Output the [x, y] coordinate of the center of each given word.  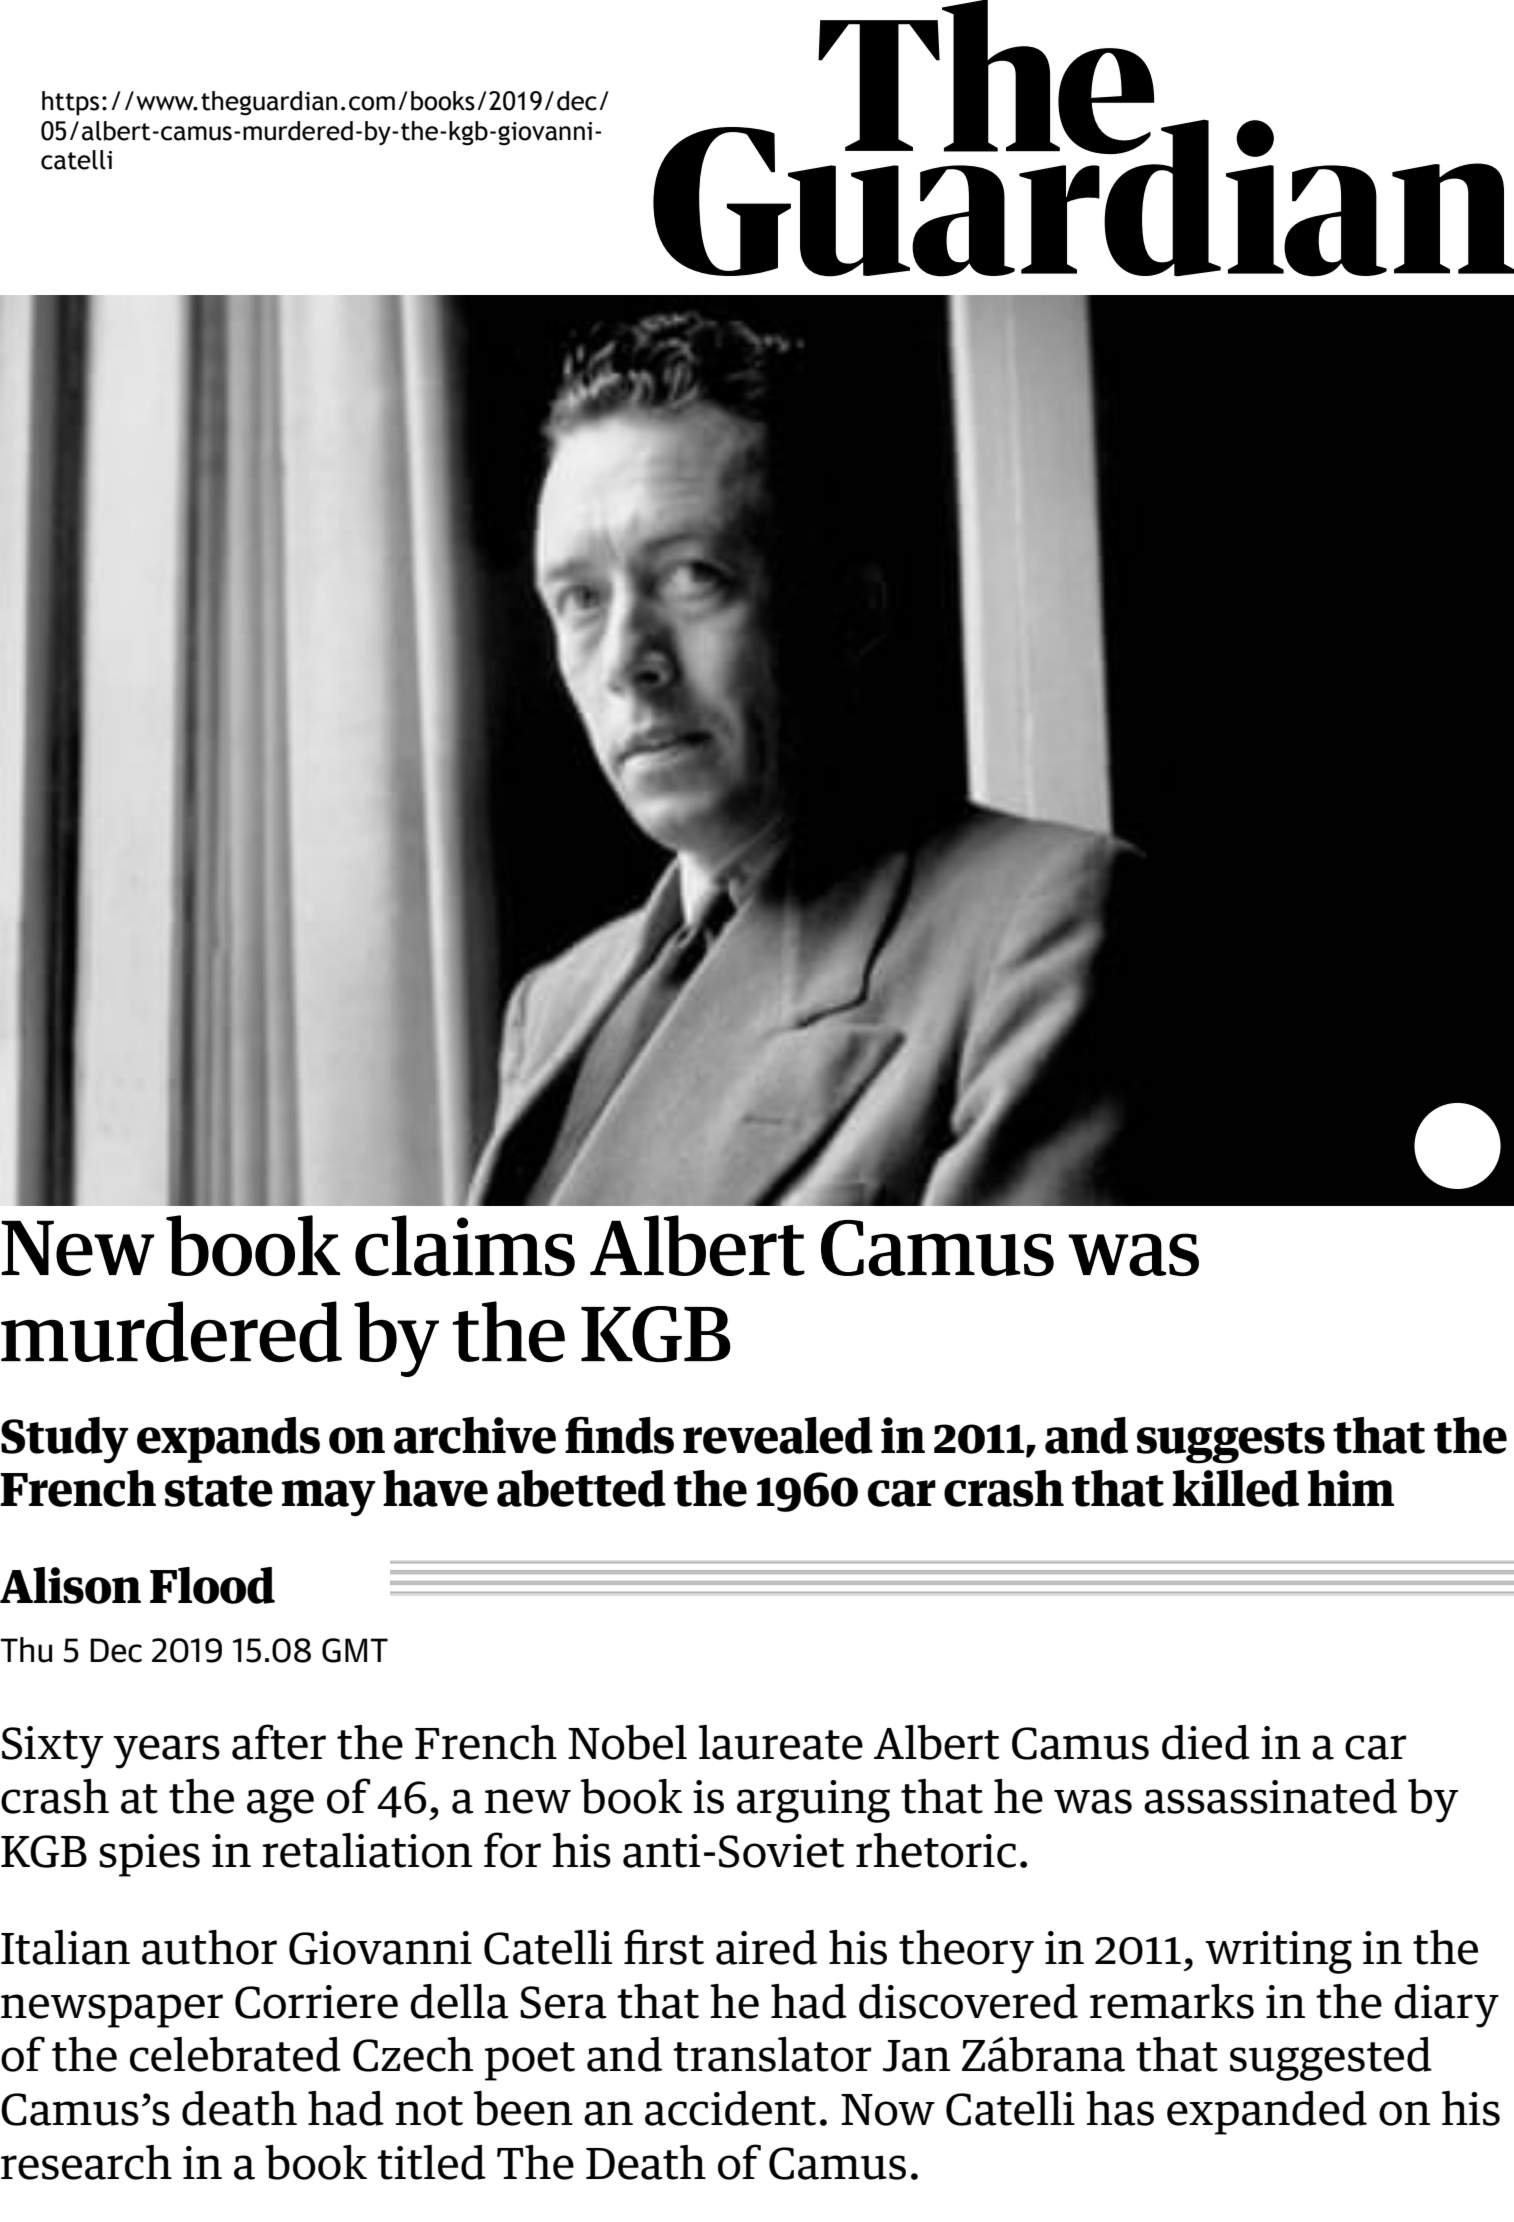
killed [1236, 1488]
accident [730, 2108]
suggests [1231, 1443]
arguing [813, 1801]
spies [149, 1855]
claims [465, 1245]
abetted [581, 1488]
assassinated [1270, 1796]
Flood [212, 1585]
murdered [171, 1331]
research [86, 2162]
